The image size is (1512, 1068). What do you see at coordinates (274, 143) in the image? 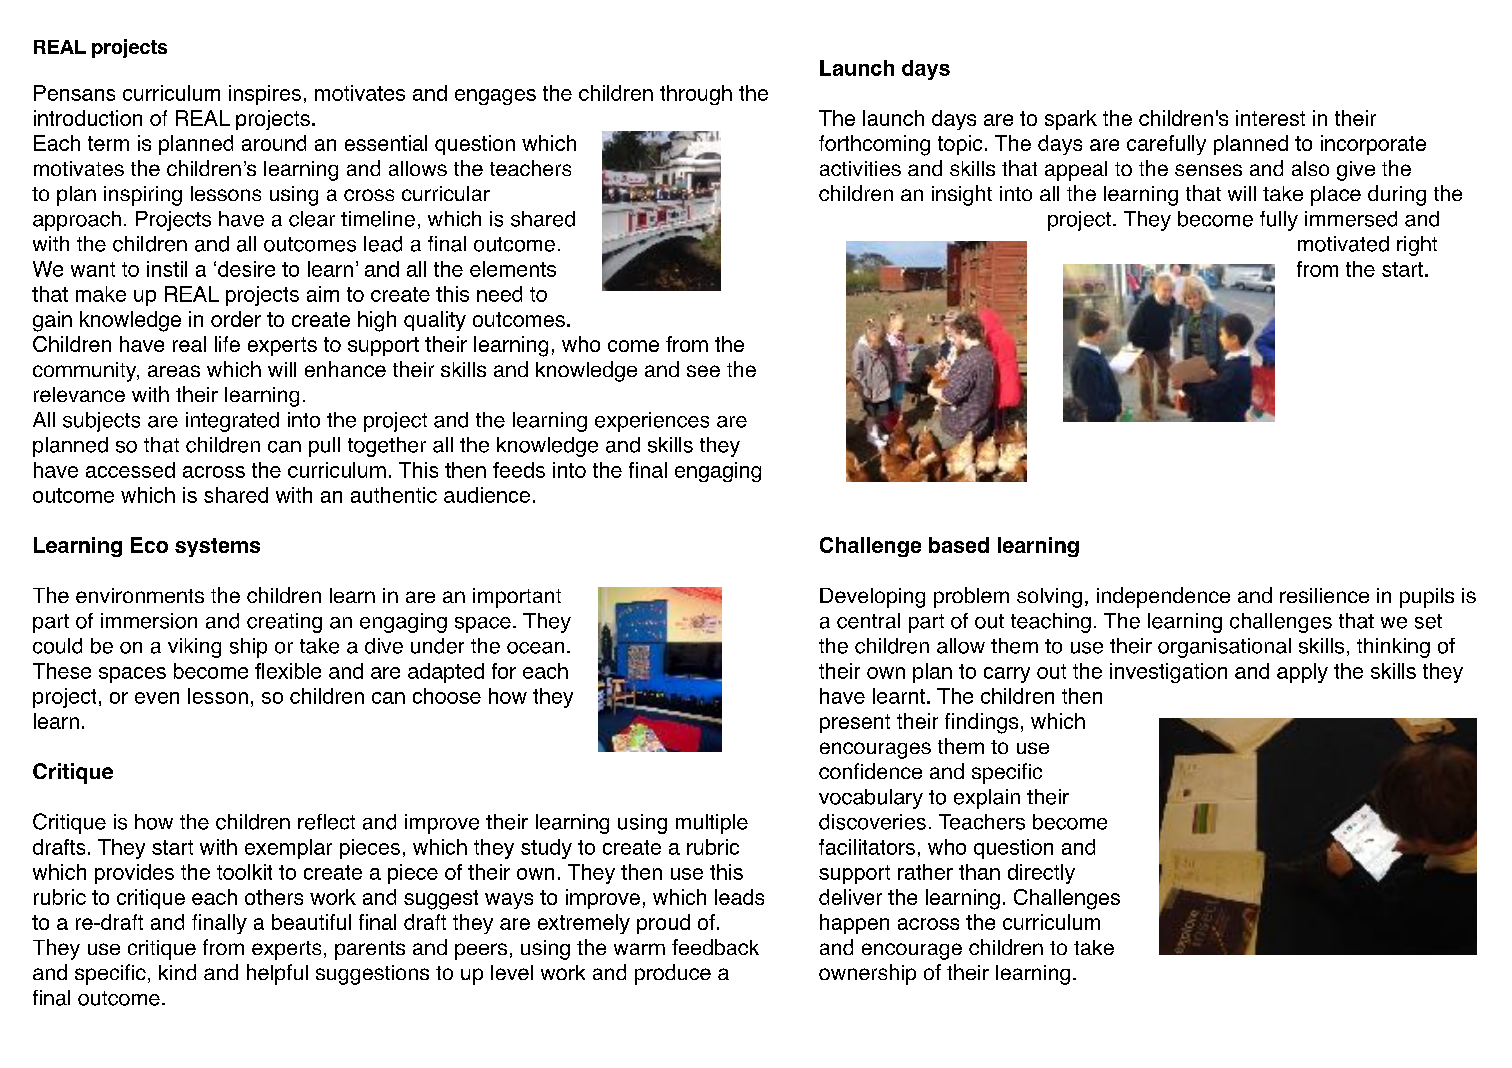
I see `around` at bounding box center [274, 143].
